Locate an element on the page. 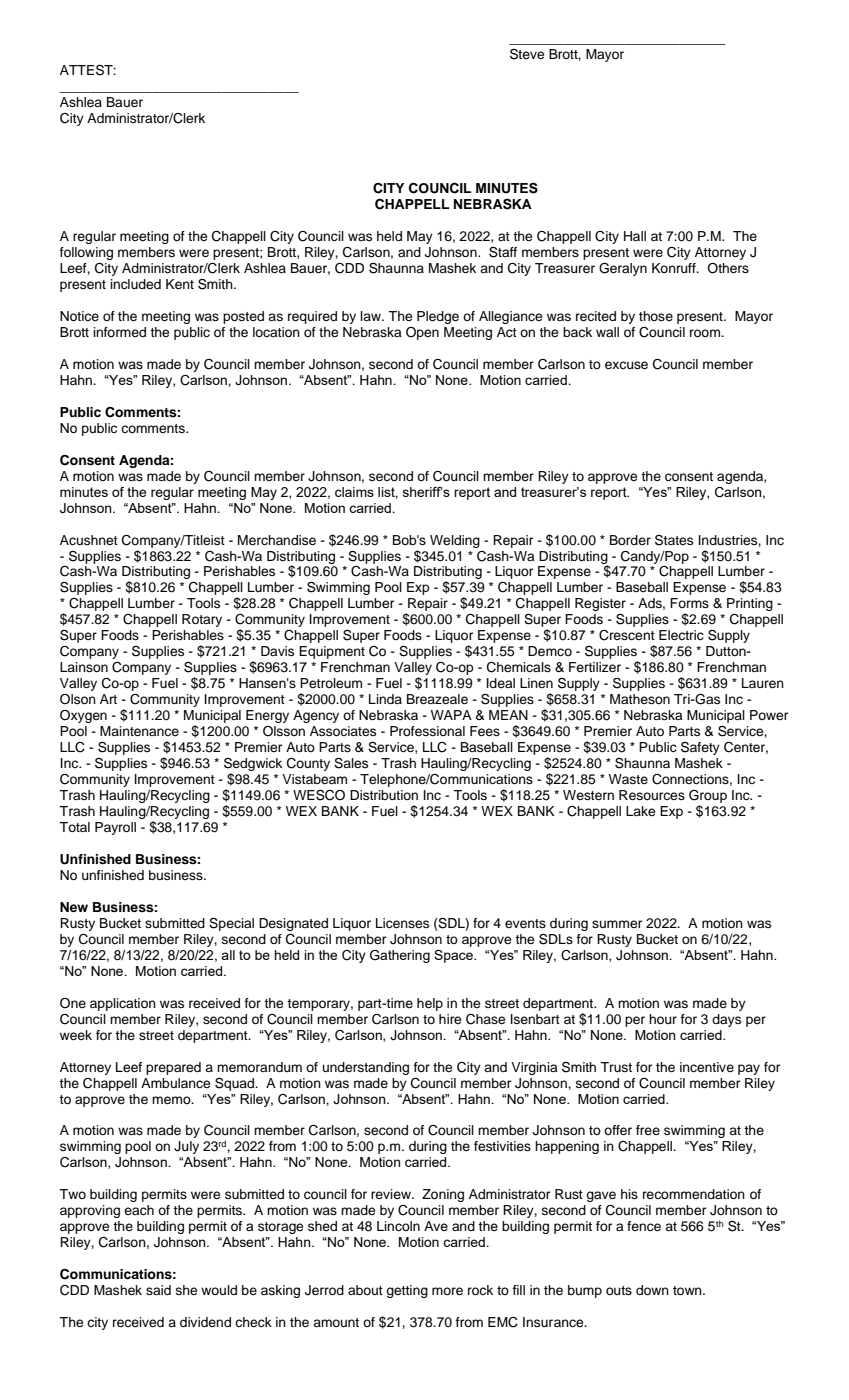 This document has height=1400, width=849. Linda is located at coordinates (385, 699).
